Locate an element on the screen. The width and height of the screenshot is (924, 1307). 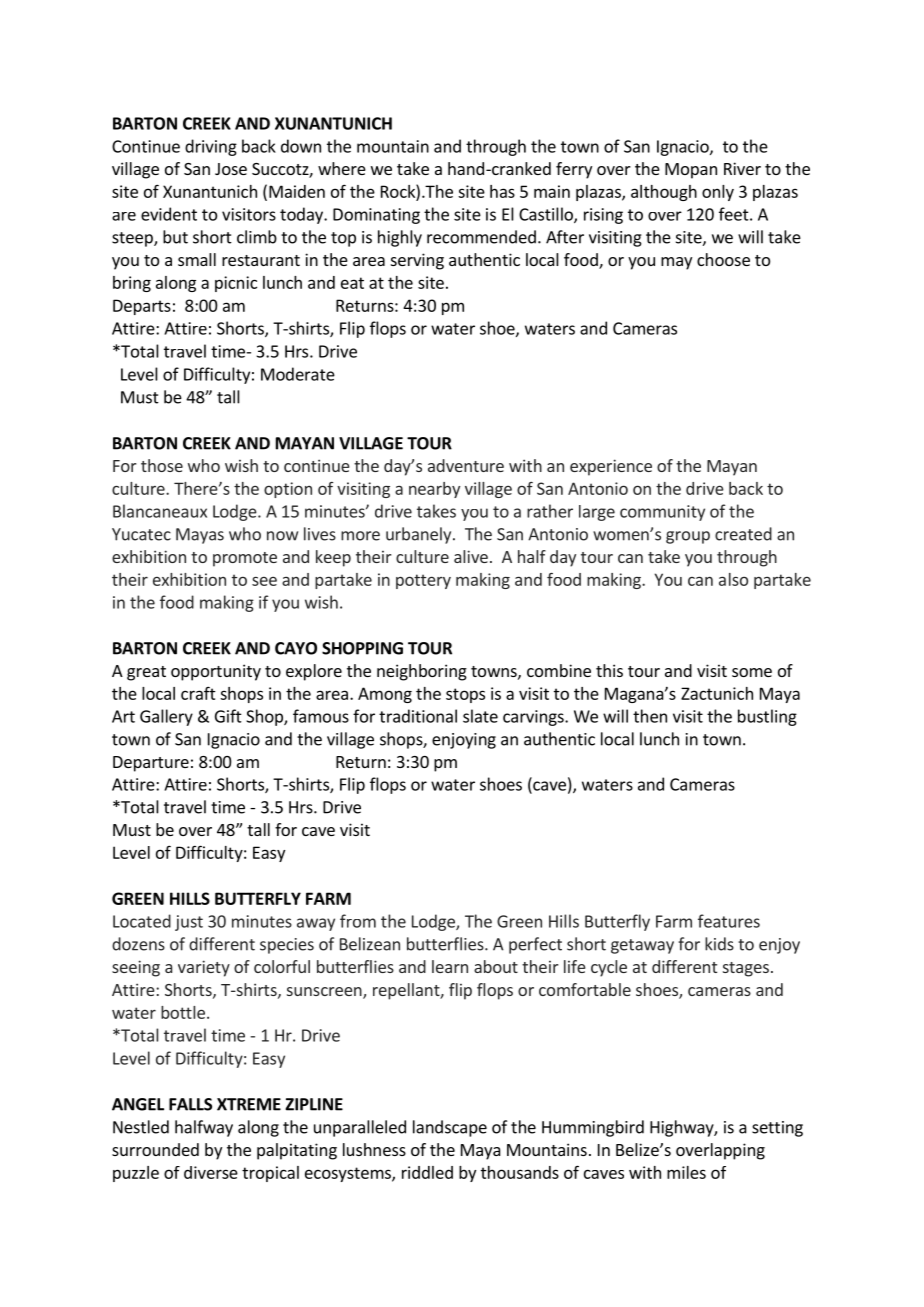
promote is located at coordinates (245, 559).
